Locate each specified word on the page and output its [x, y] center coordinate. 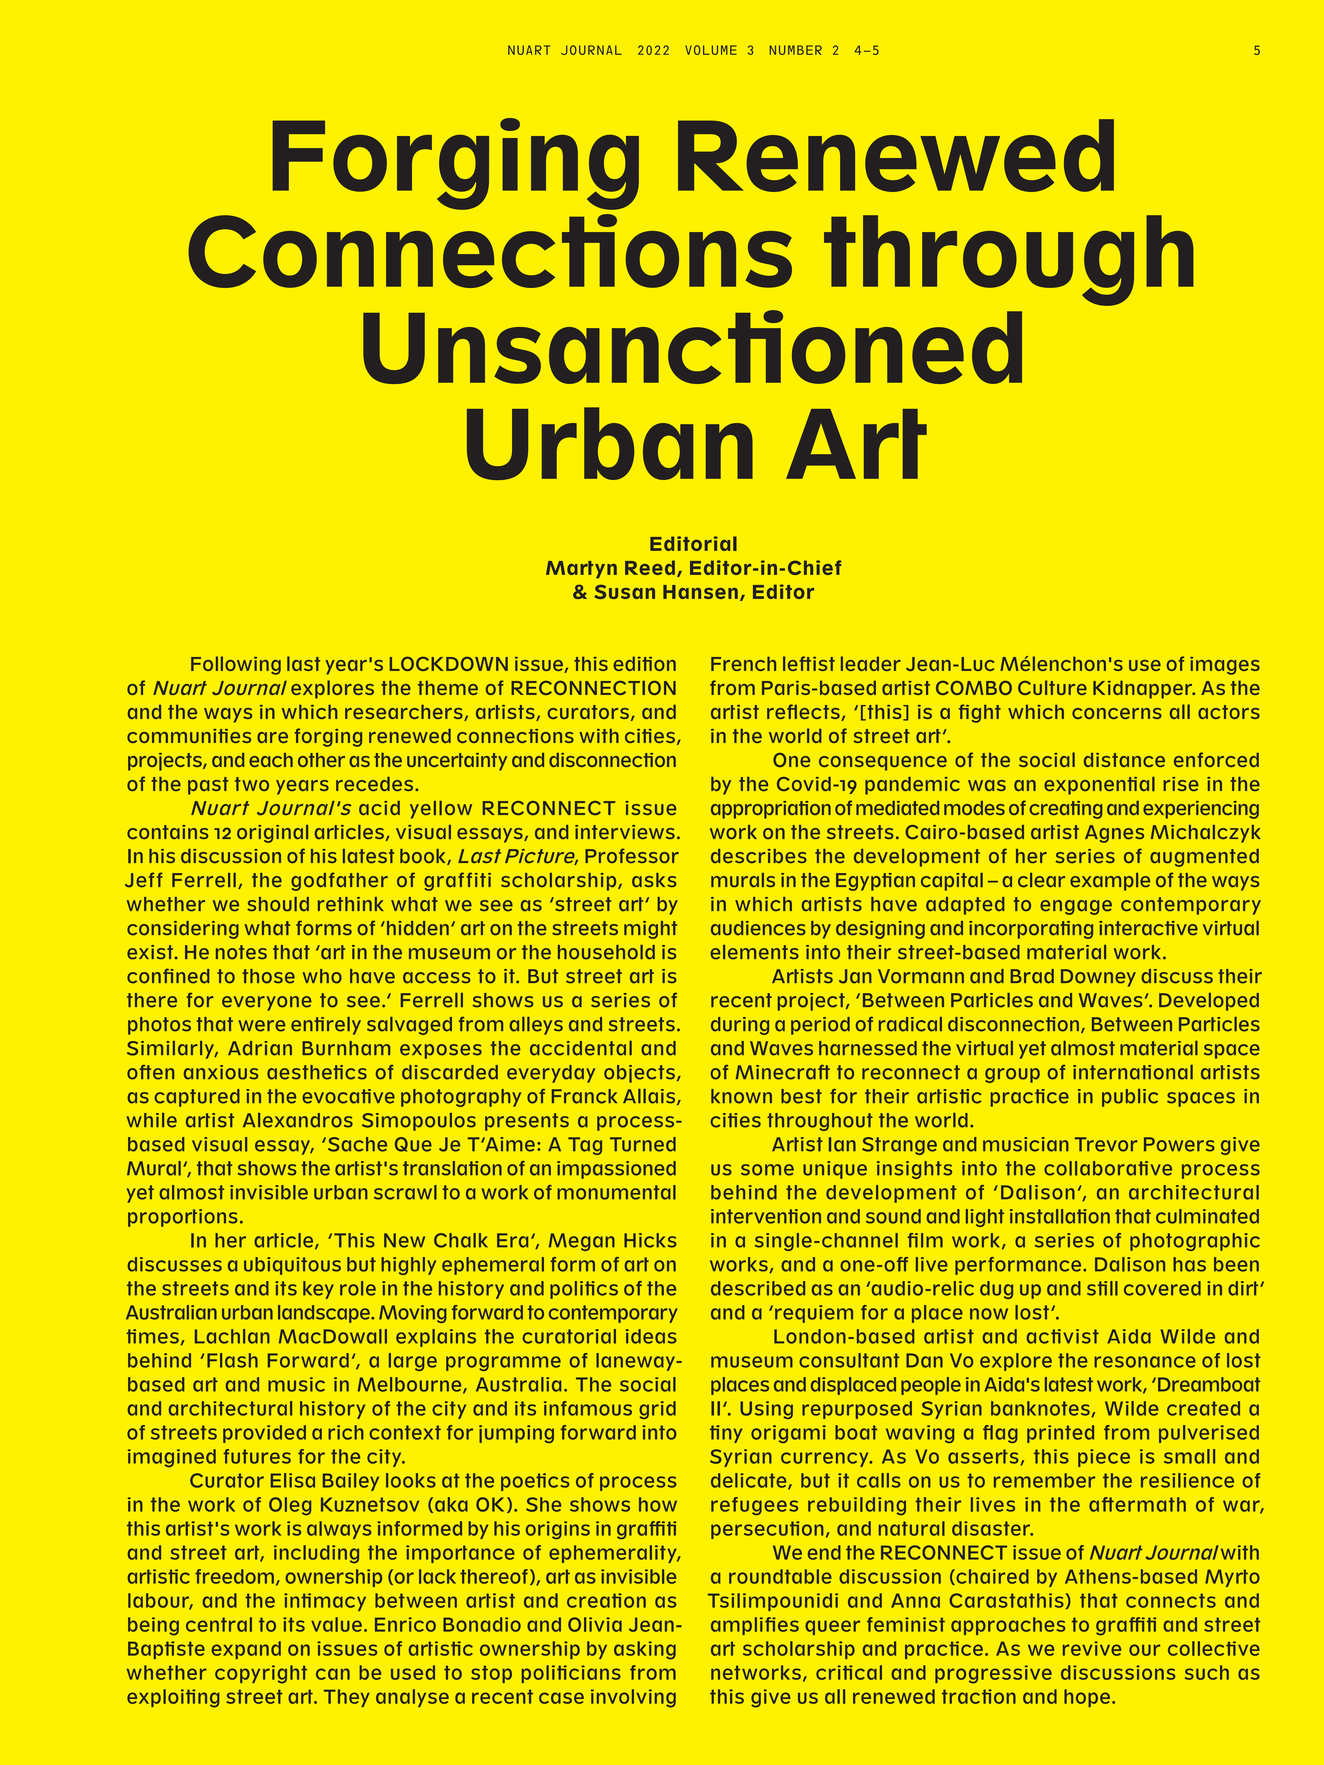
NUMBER [795, 50]
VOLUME [711, 50]
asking [645, 1650]
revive [1092, 1648]
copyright [261, 1674]
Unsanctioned [692, 347]
